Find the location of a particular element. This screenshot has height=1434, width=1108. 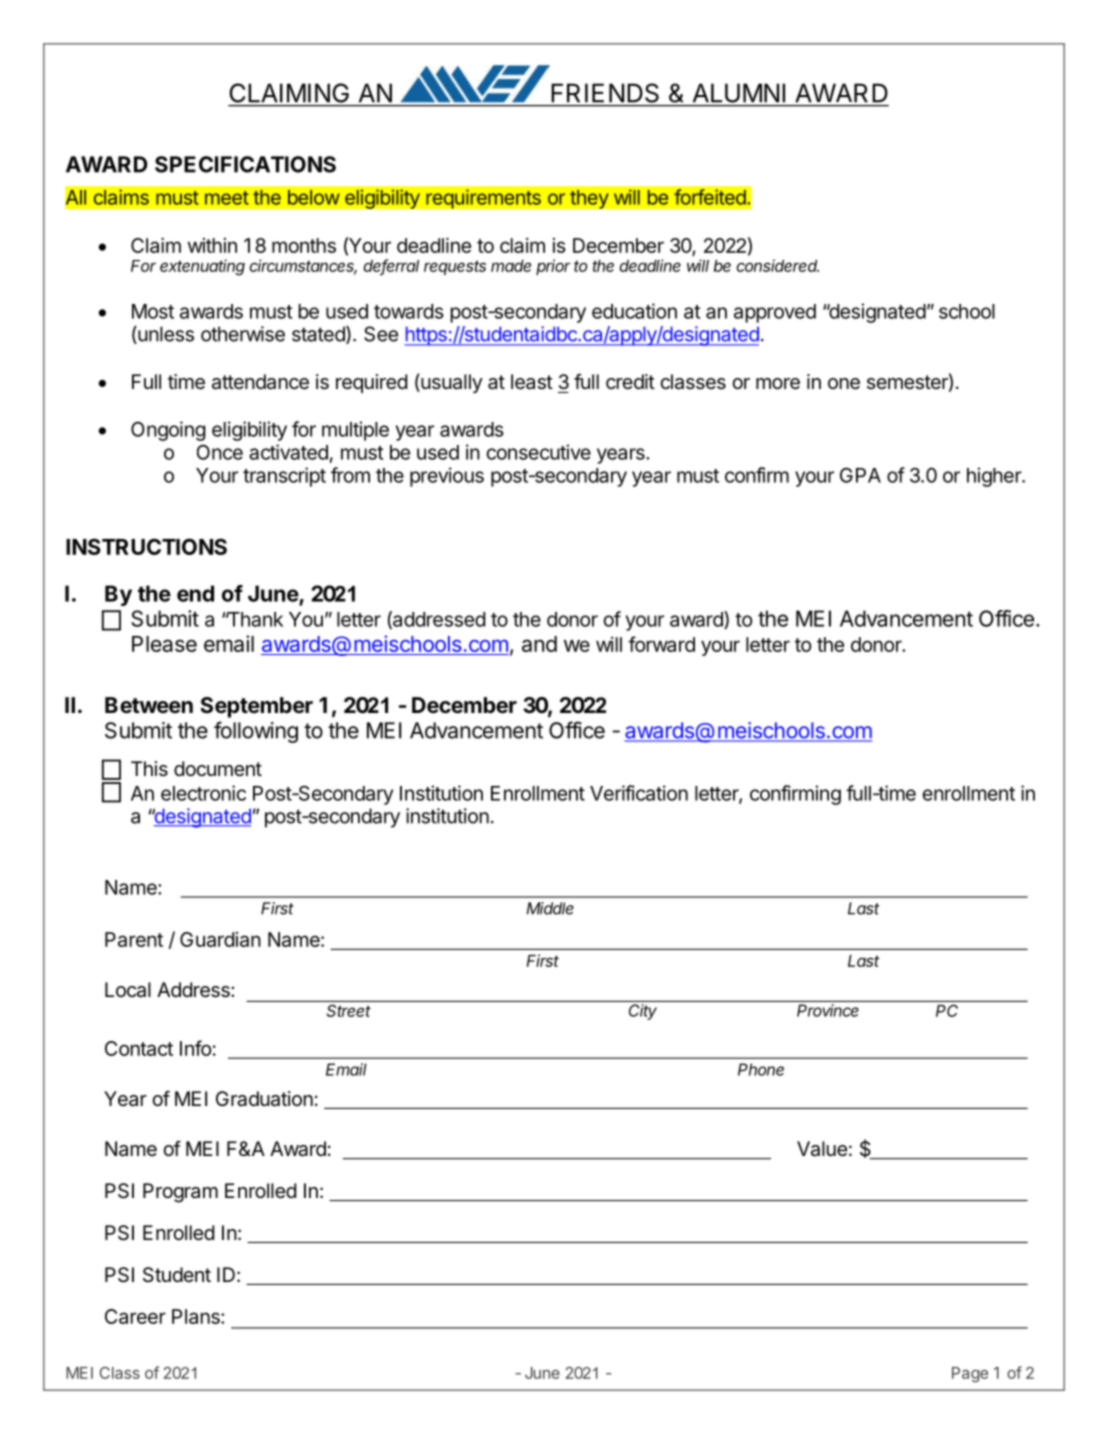

least is located at coordinates (532, 382).
